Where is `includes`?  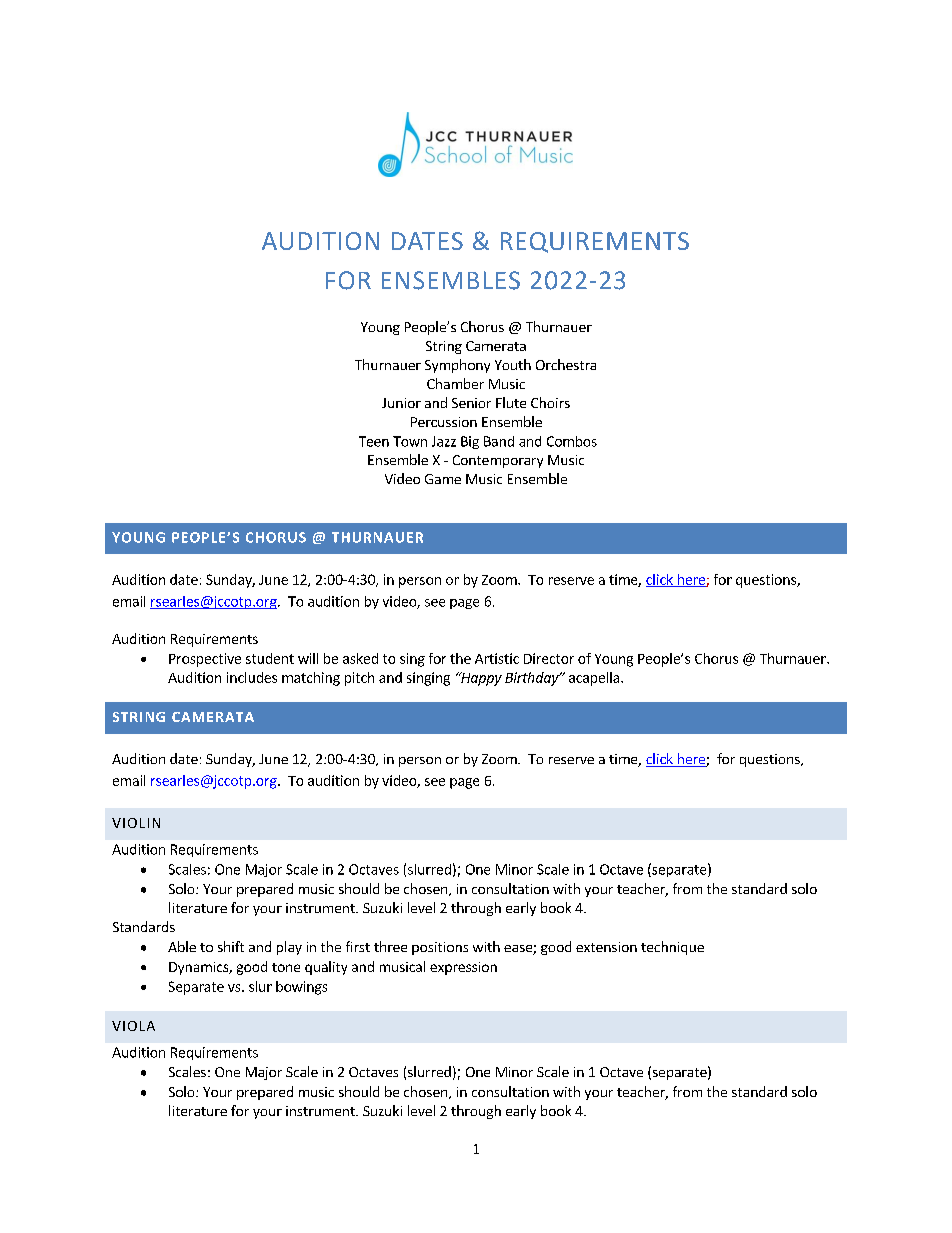
includes is located at coordinates (252, 677).
